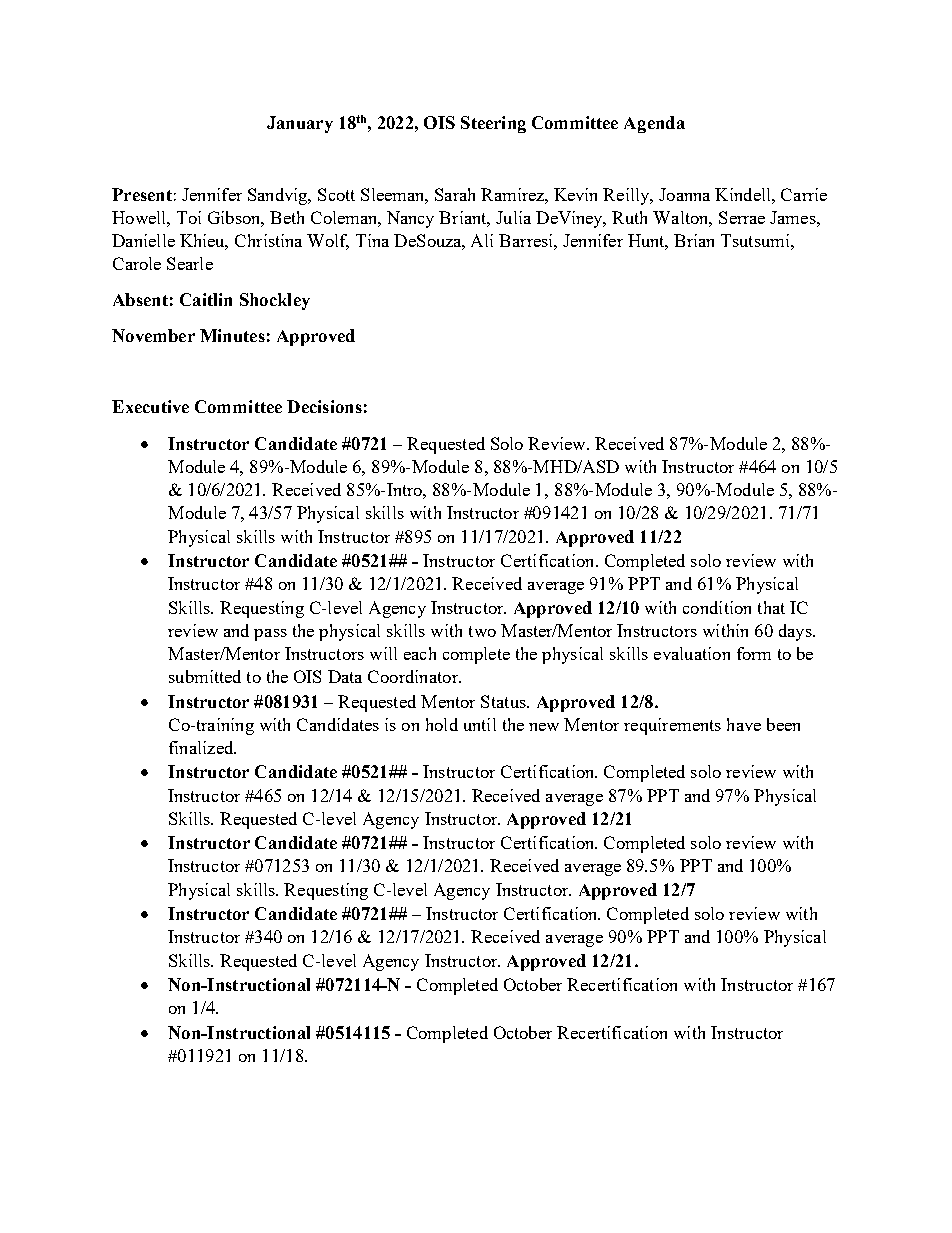 This image has width=952, height=1233. Describe the element at coordinates (480, 724) in the image. I see `until` at that location.
